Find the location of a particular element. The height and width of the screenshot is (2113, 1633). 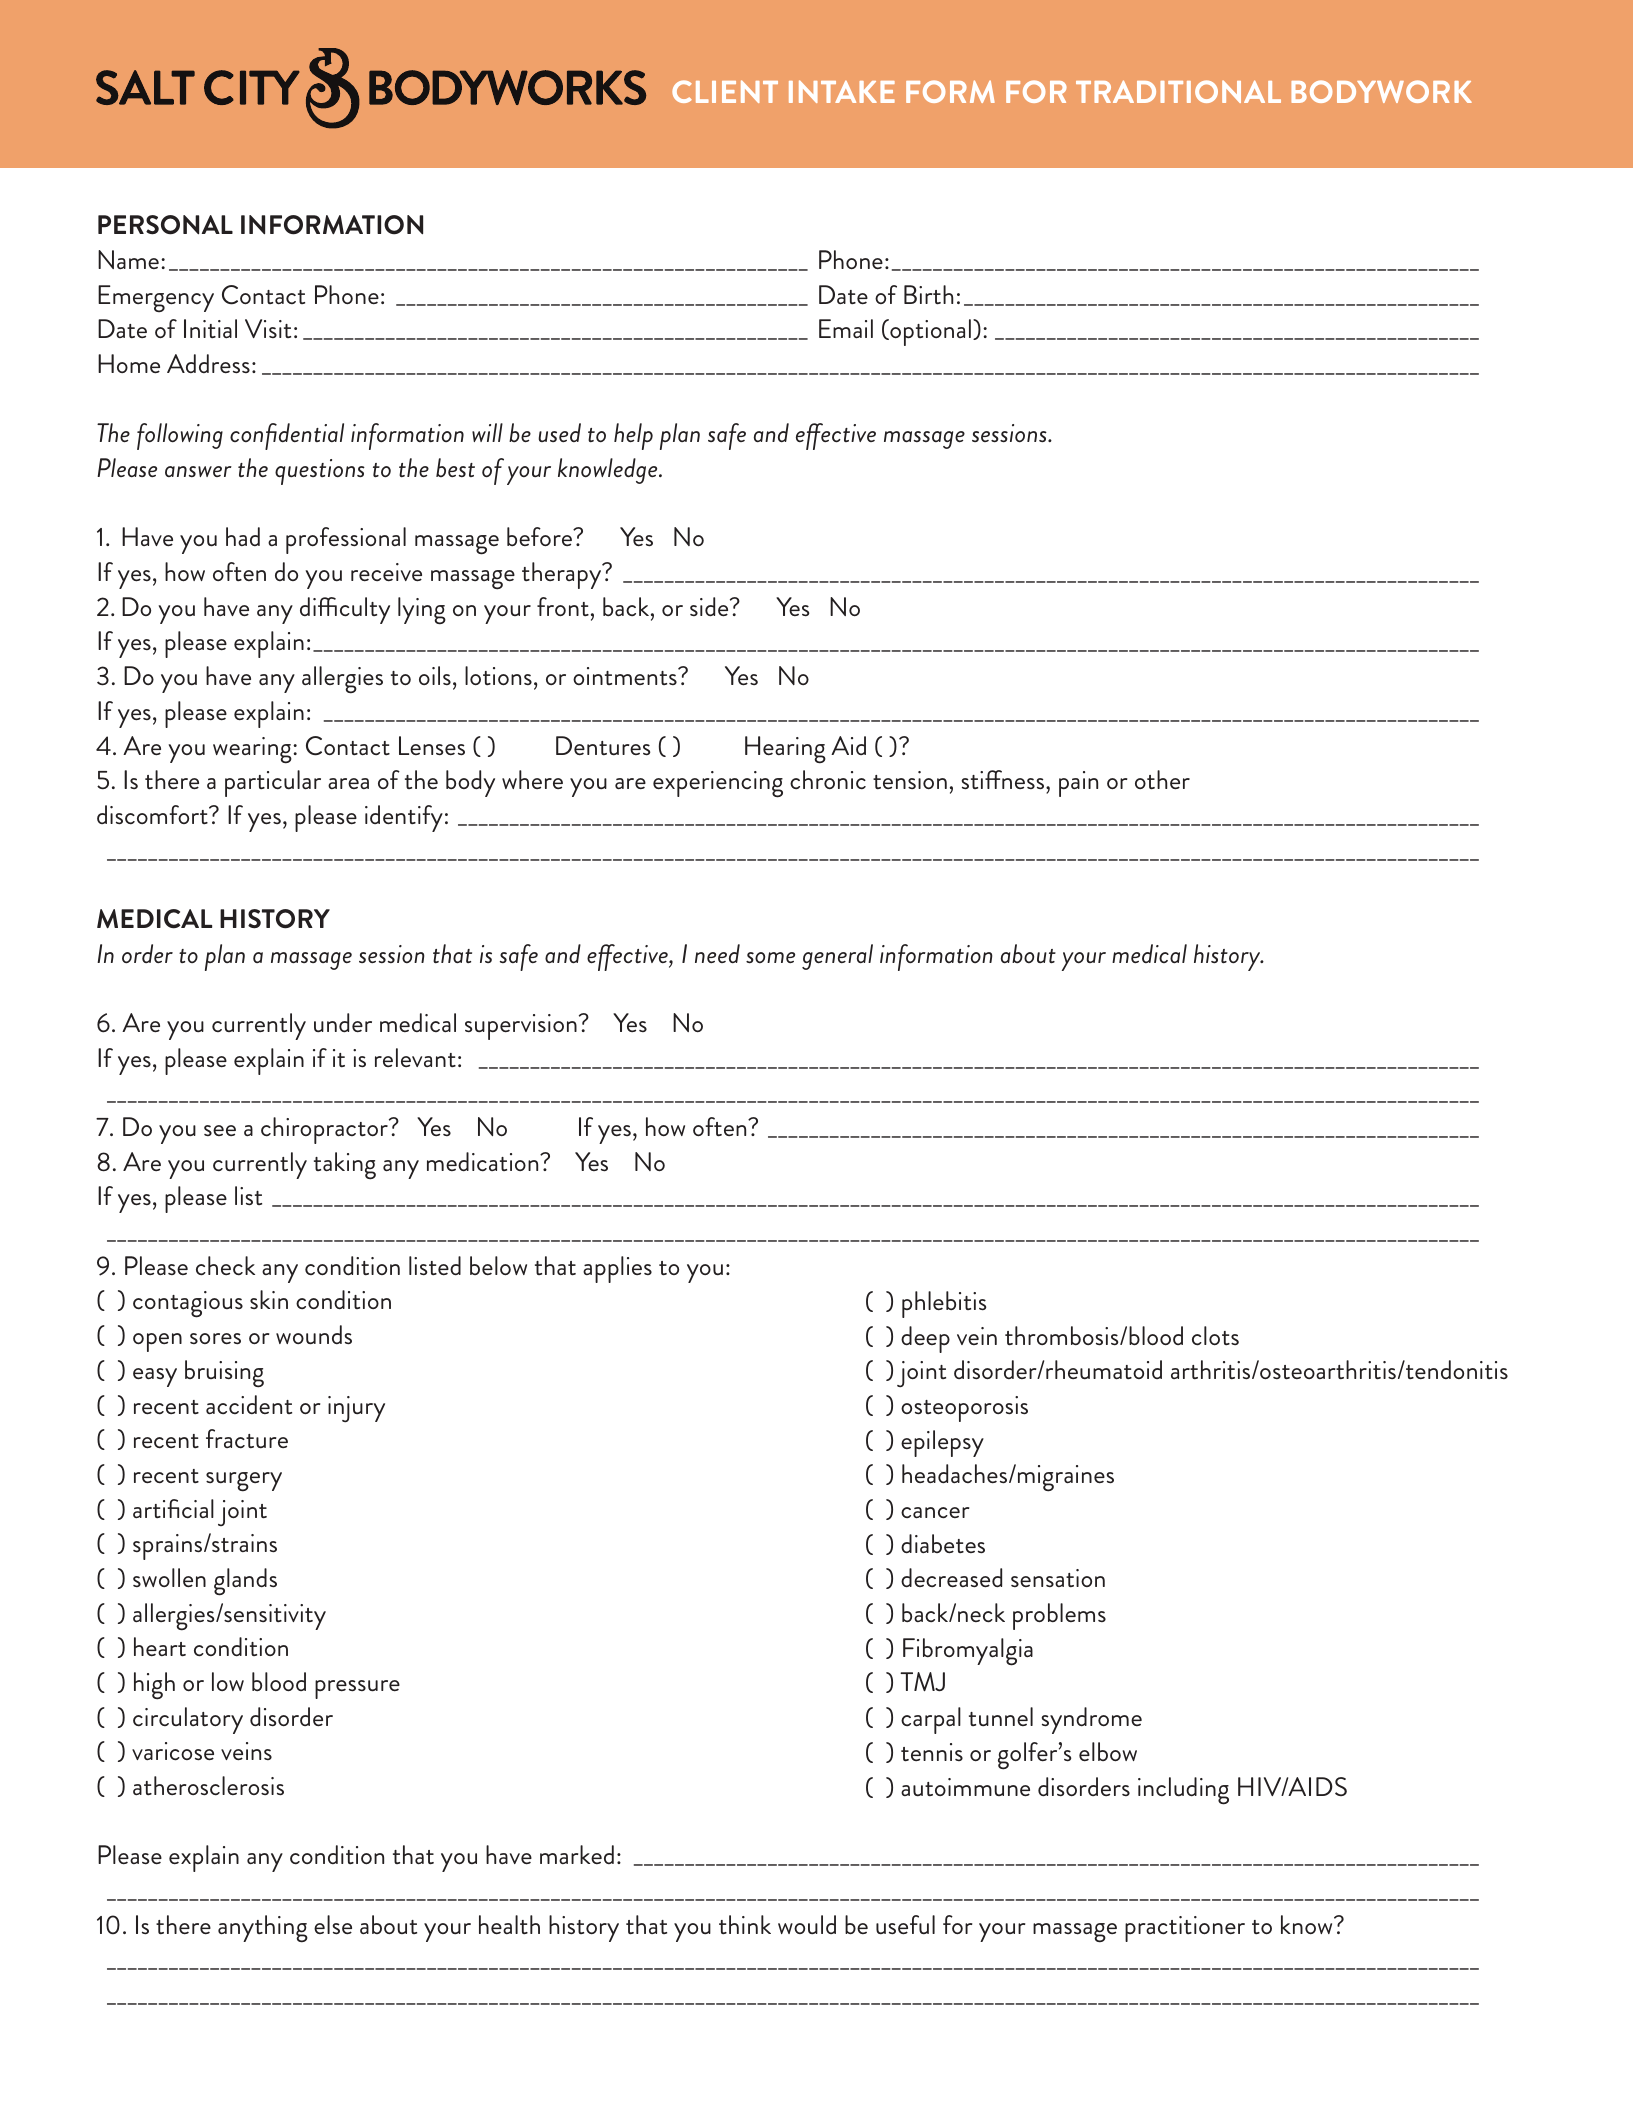

skin is located at coordinates (269, 1299).
